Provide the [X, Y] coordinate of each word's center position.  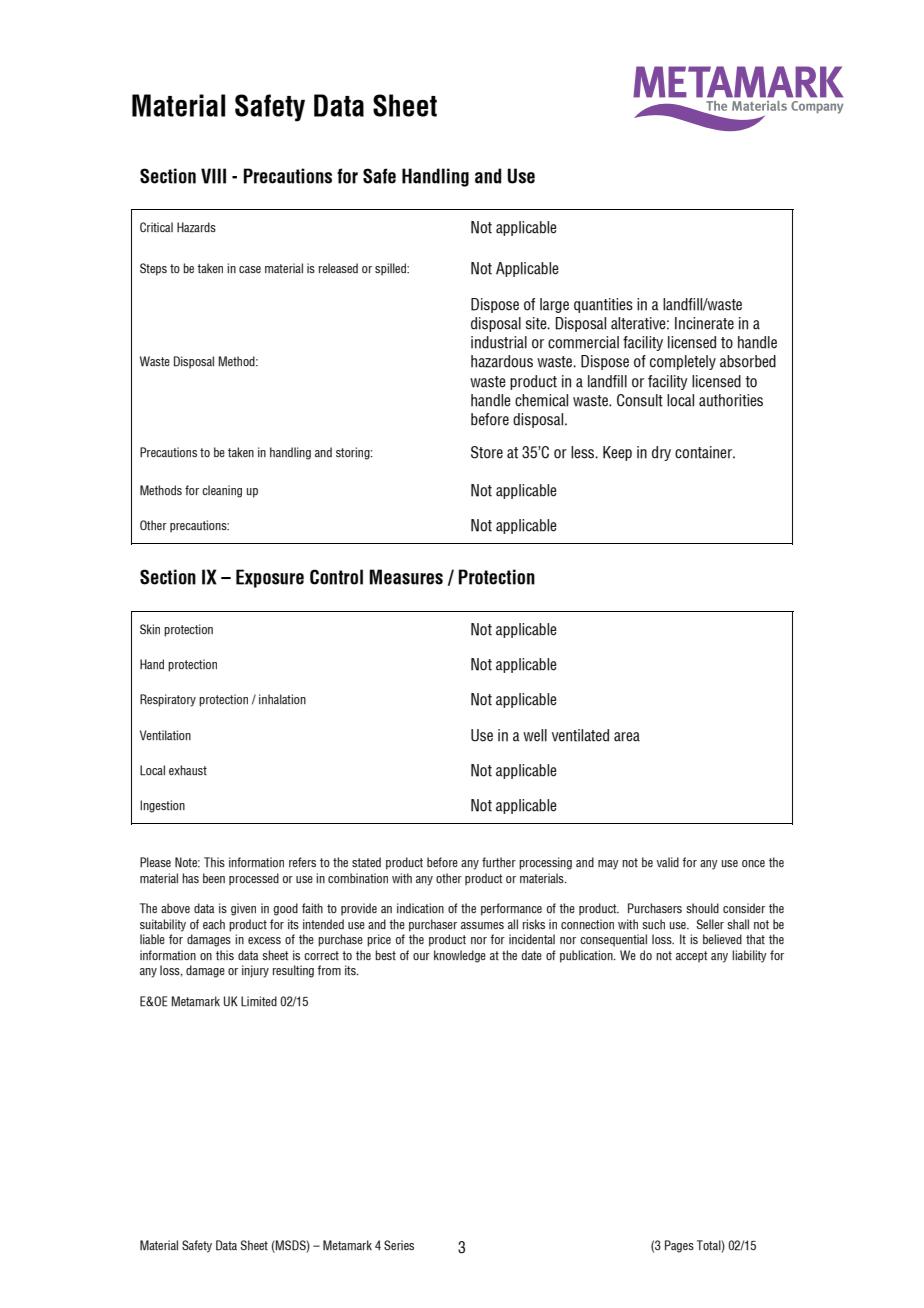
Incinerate [704, 323]
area [627, 737]
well [535, 735]
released [338, 268]
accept [692, 957]
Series [399, 1245]
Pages [679, 1246]
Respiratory [168, 700]
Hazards [196, 227]
